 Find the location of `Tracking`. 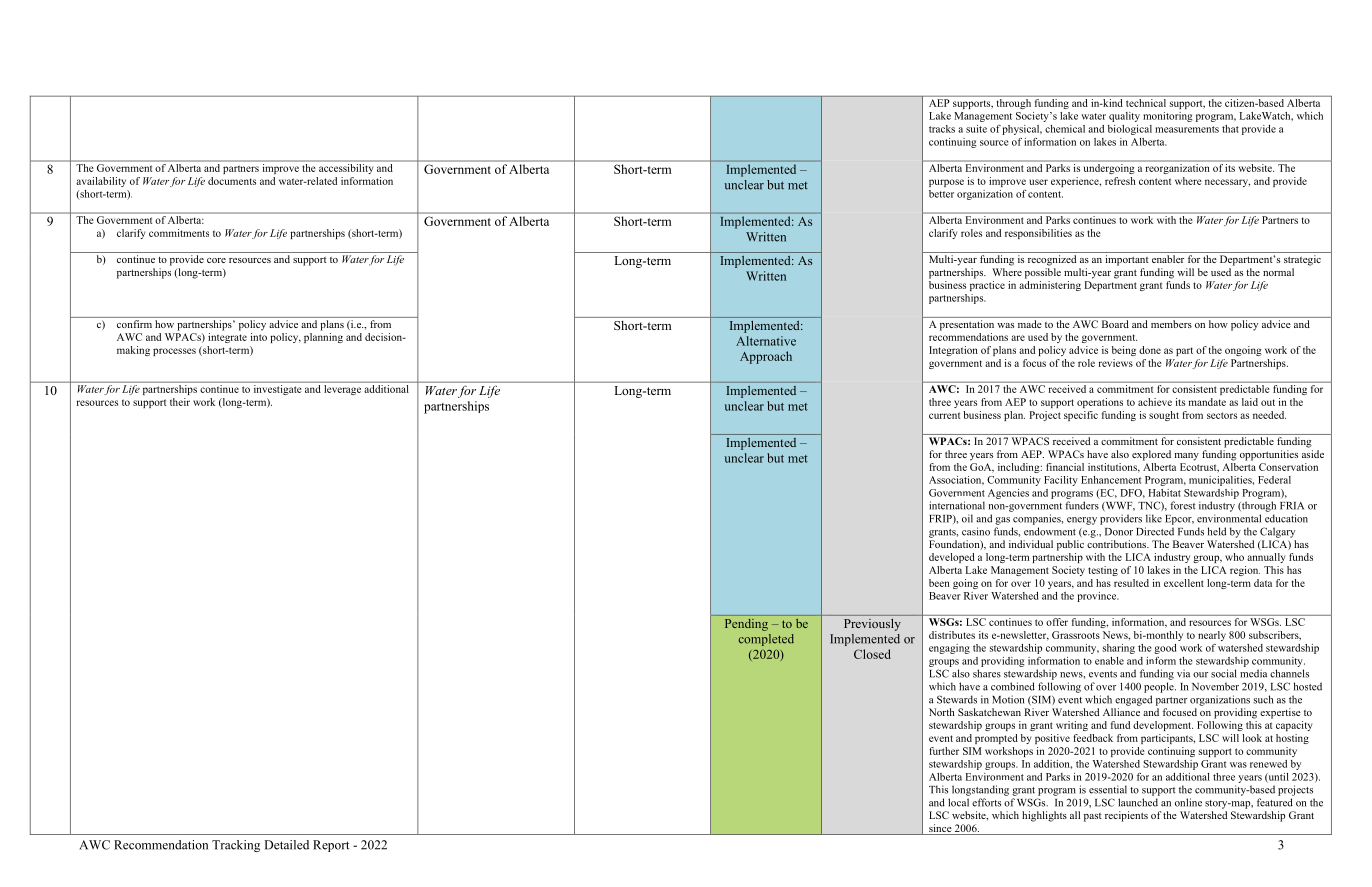

Tracking is located at coordinates (236, 846).
